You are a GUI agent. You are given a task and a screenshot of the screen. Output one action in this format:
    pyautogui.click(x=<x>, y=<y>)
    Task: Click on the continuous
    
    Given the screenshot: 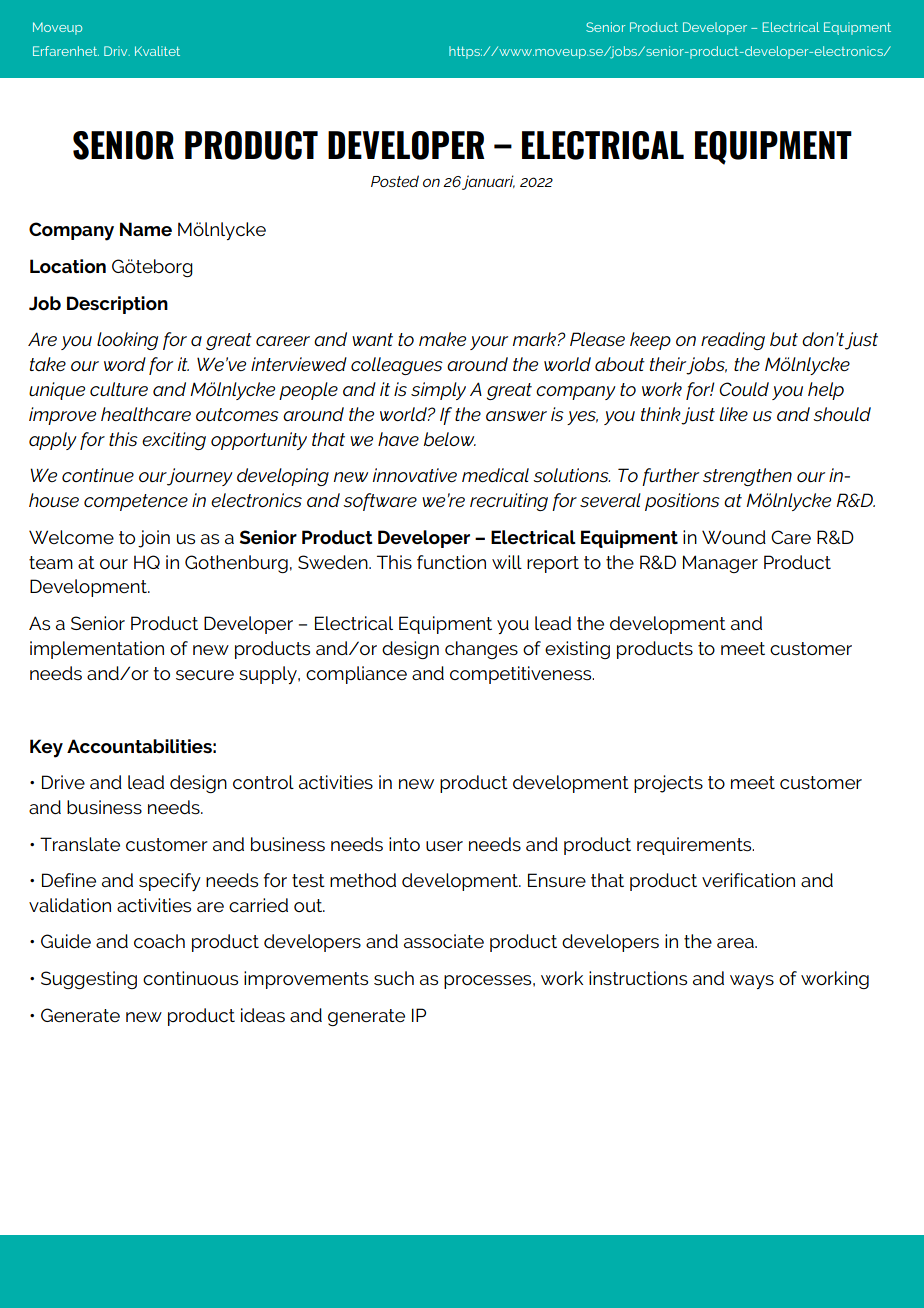 What is the action you would take?
    pyautogui.click(x=190, y=978)
